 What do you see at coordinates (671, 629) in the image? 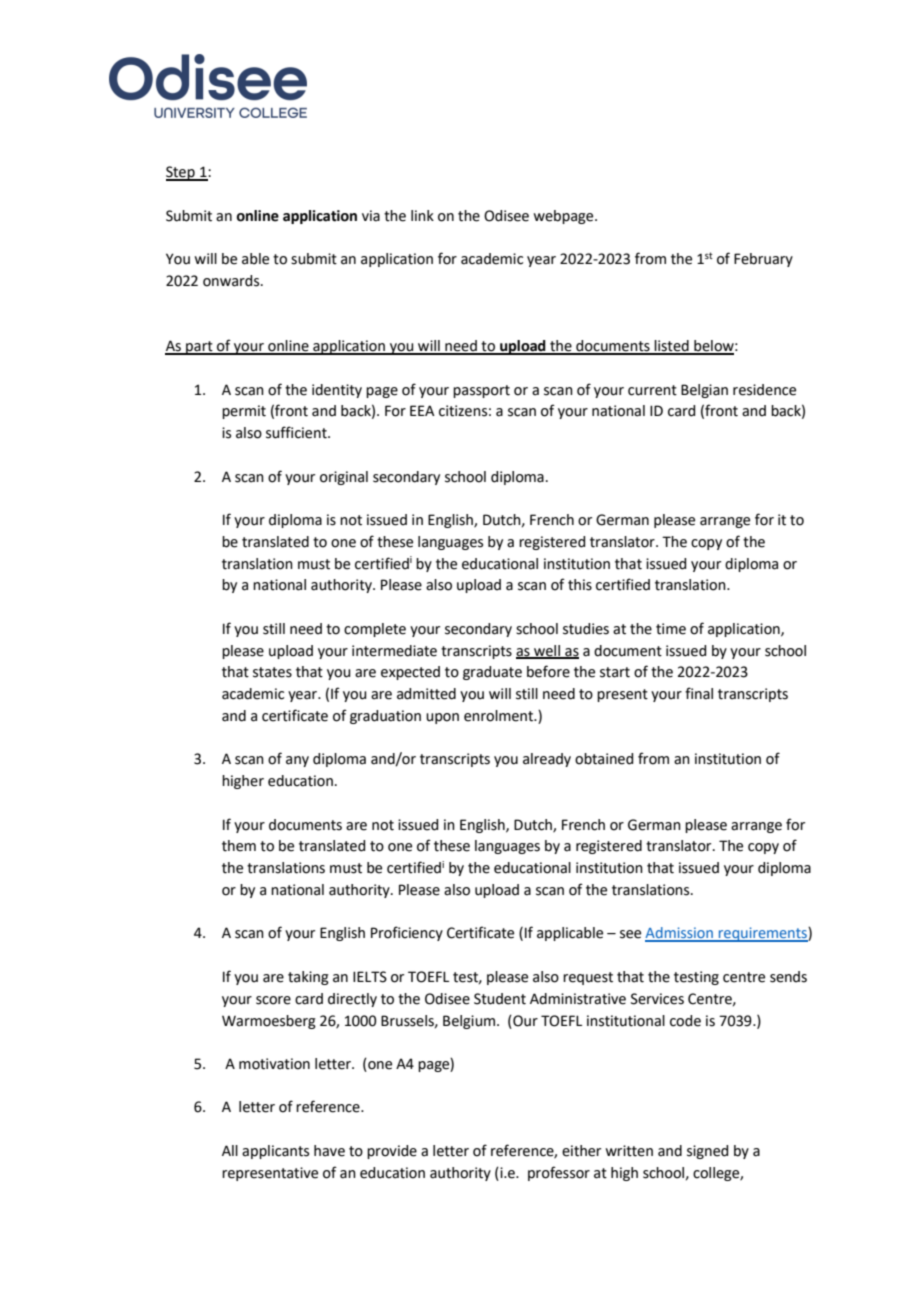
I see `time` at bounding box center [671, 629].
